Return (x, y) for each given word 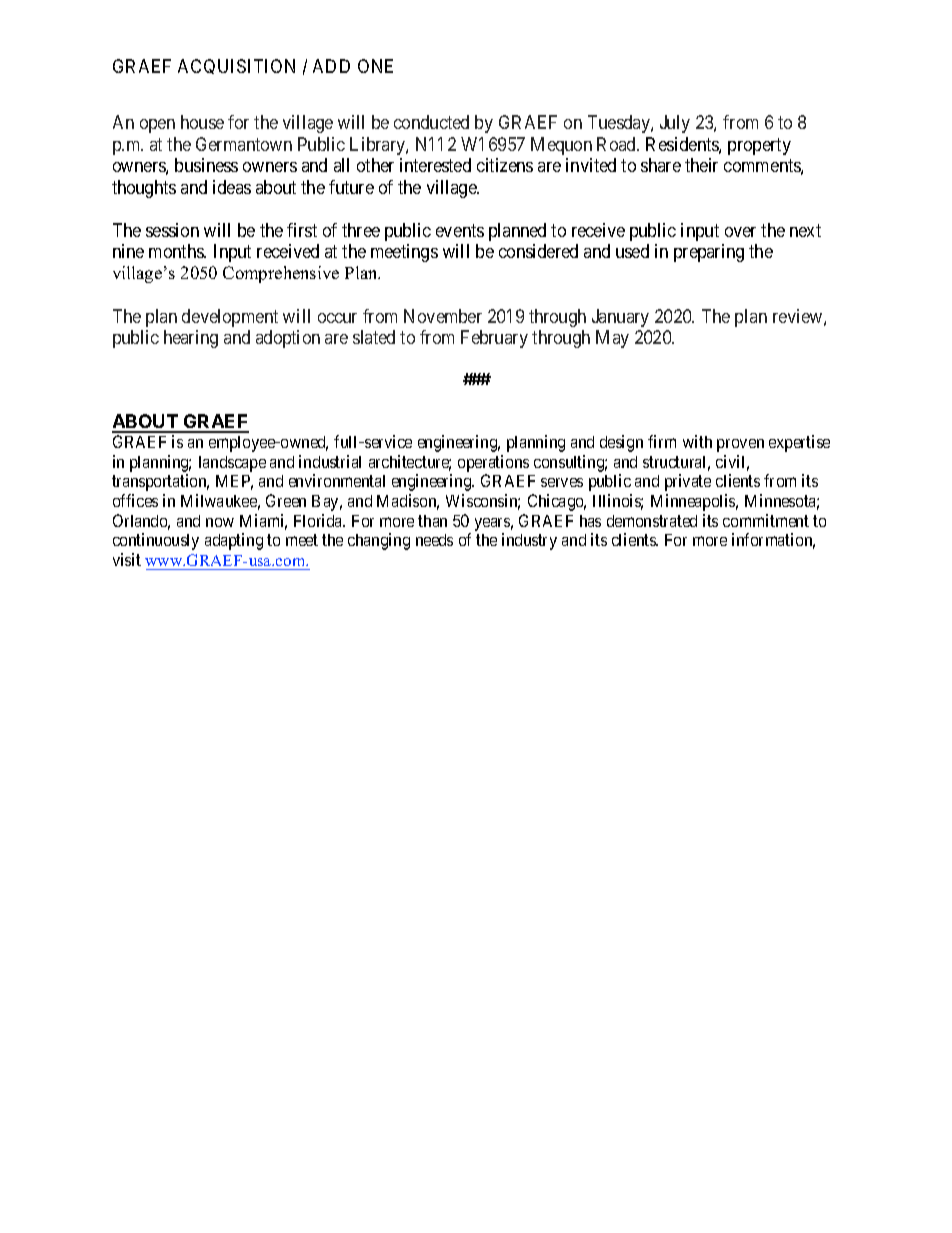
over (740, 232)
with (697, 441)
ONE (375, 66)
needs (434, 540)
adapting (234, 541)
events (460, 230)
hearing (191, 339)
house (202, 122)
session (172, 230)
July (675, 124)
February (494, 339)
